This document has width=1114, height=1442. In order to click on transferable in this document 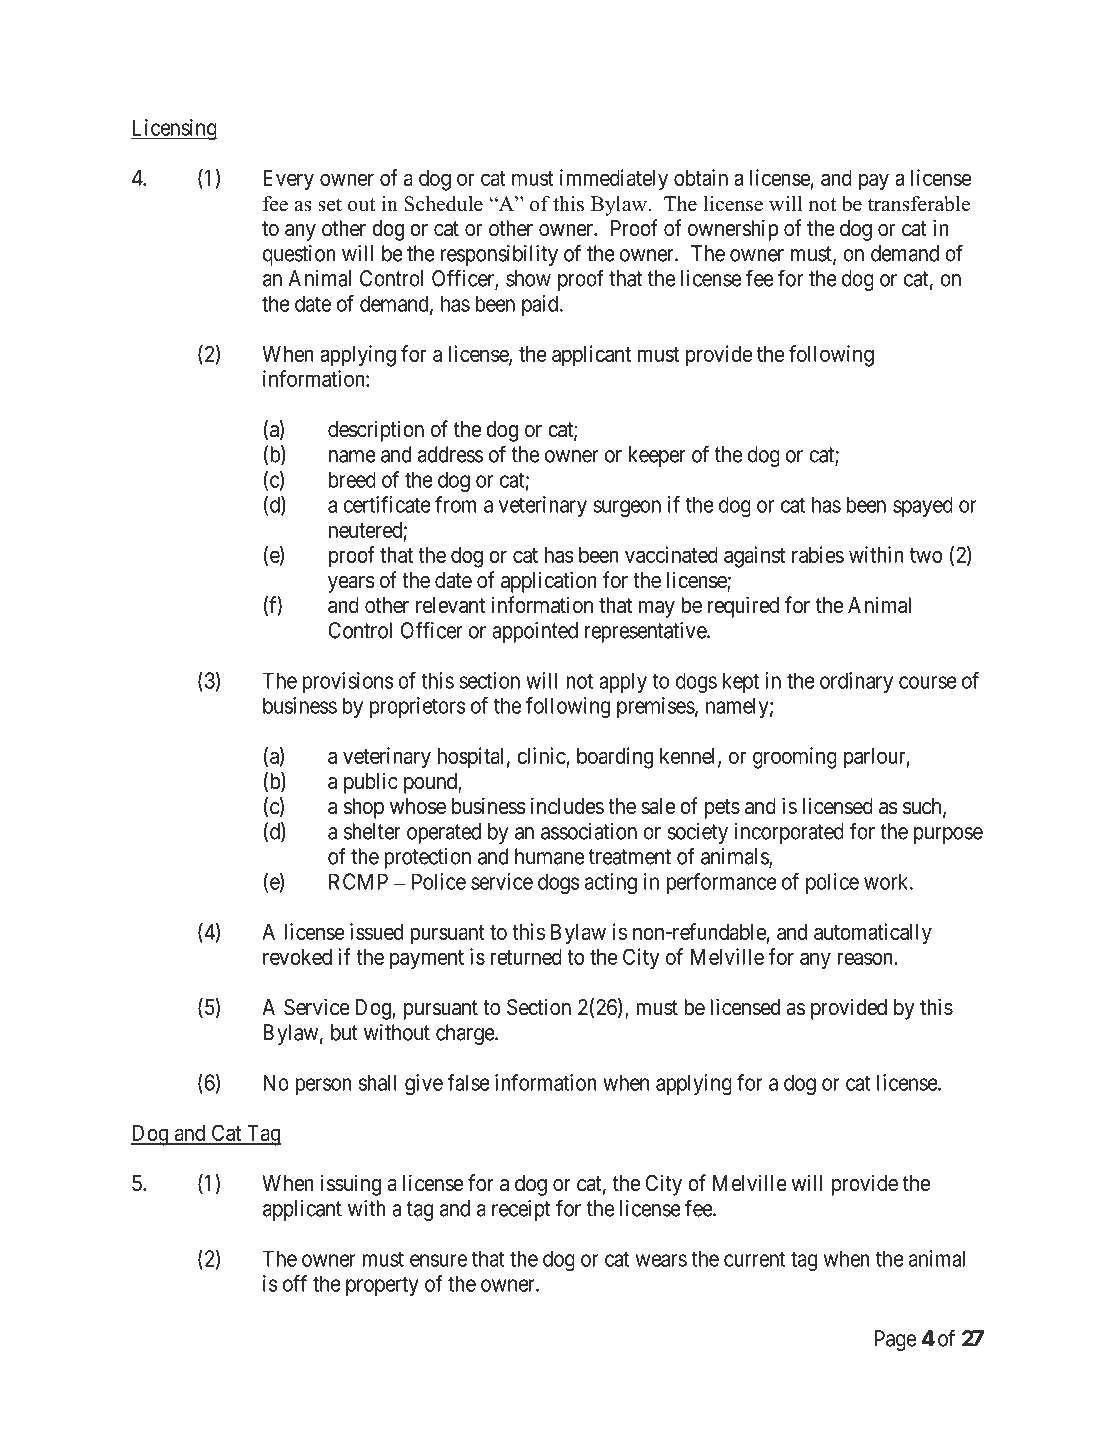, I will do `click(919, 204)`.
